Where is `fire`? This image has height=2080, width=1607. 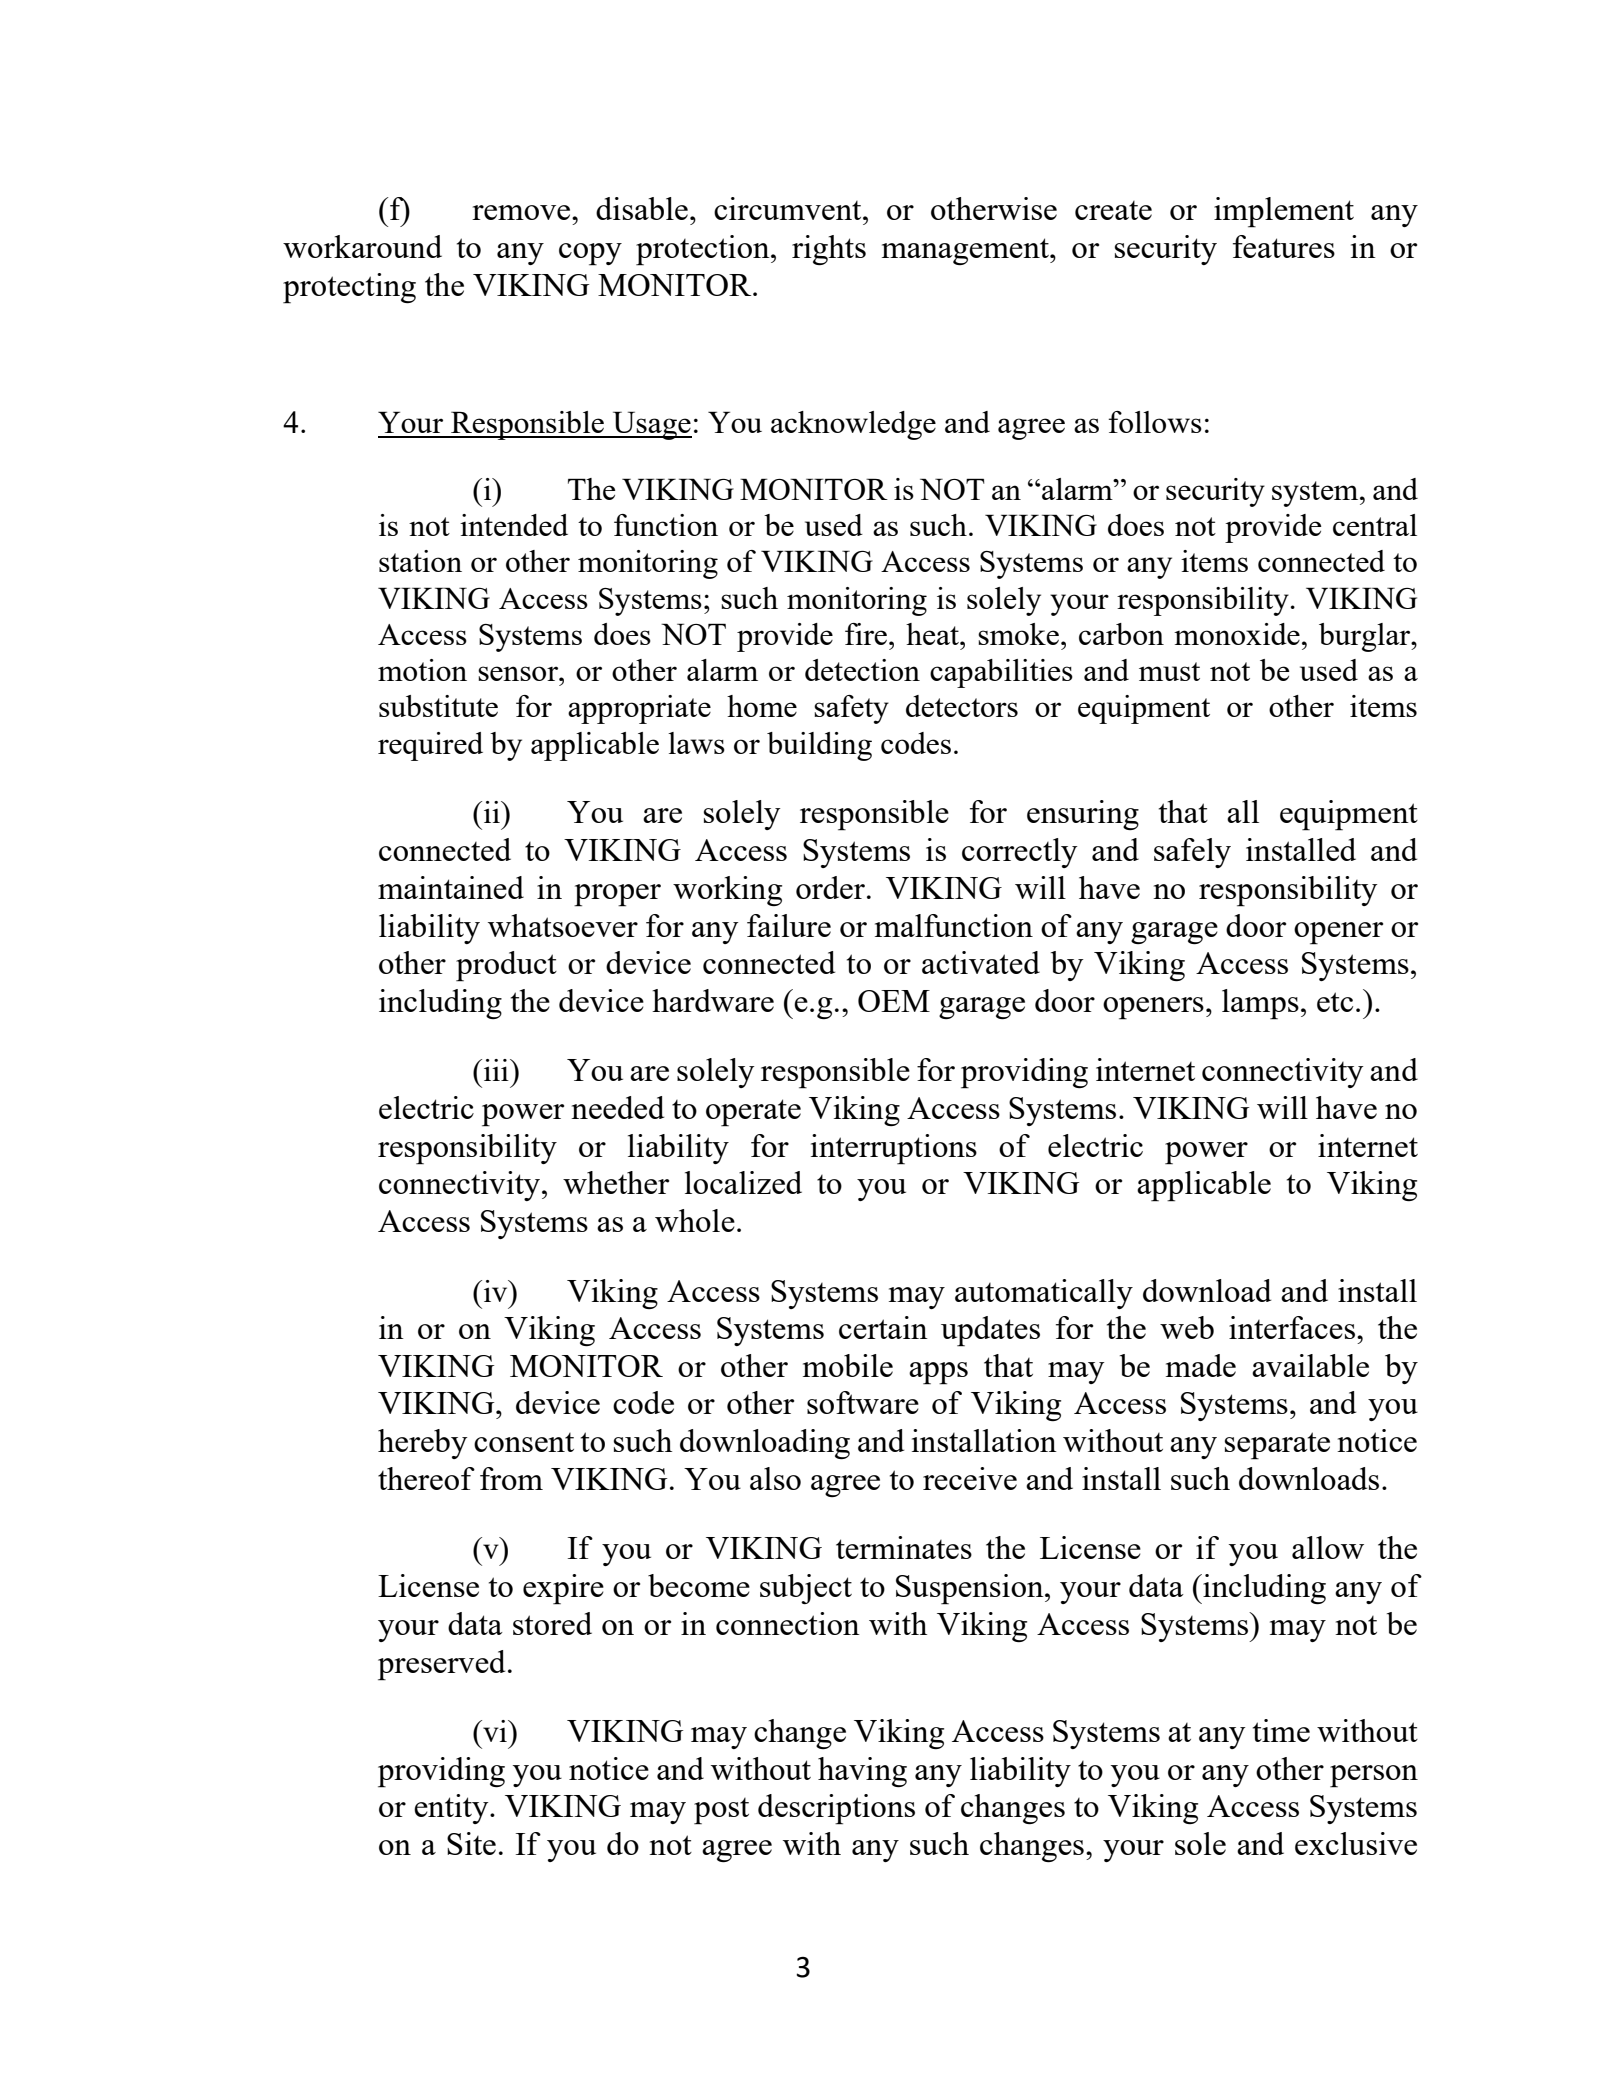
fire is located at coordinates (867, 634).
